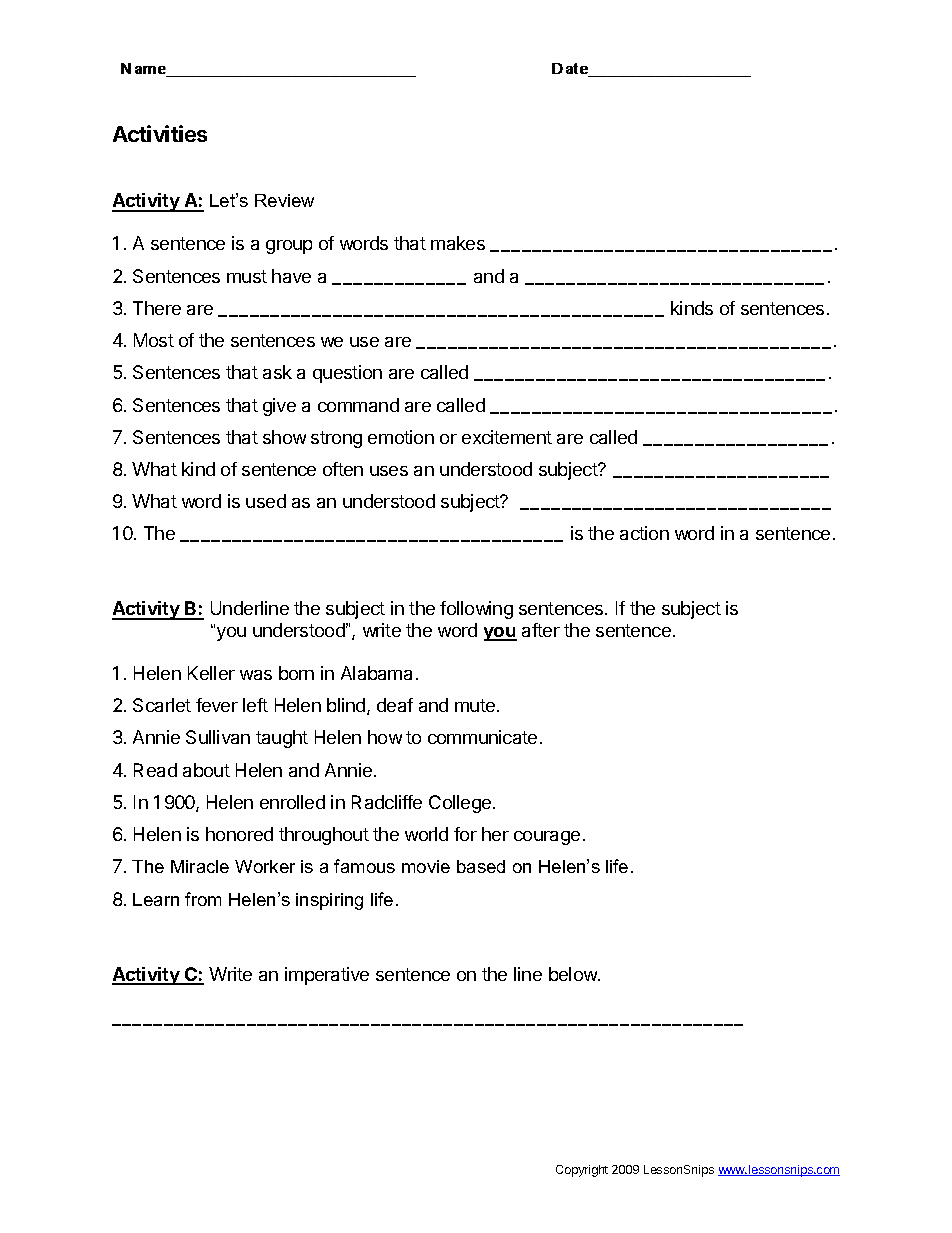 This page has width=952, height=1233. Describe the element at coordinates (507, 437) in the page. I see `excitement` at that location.
